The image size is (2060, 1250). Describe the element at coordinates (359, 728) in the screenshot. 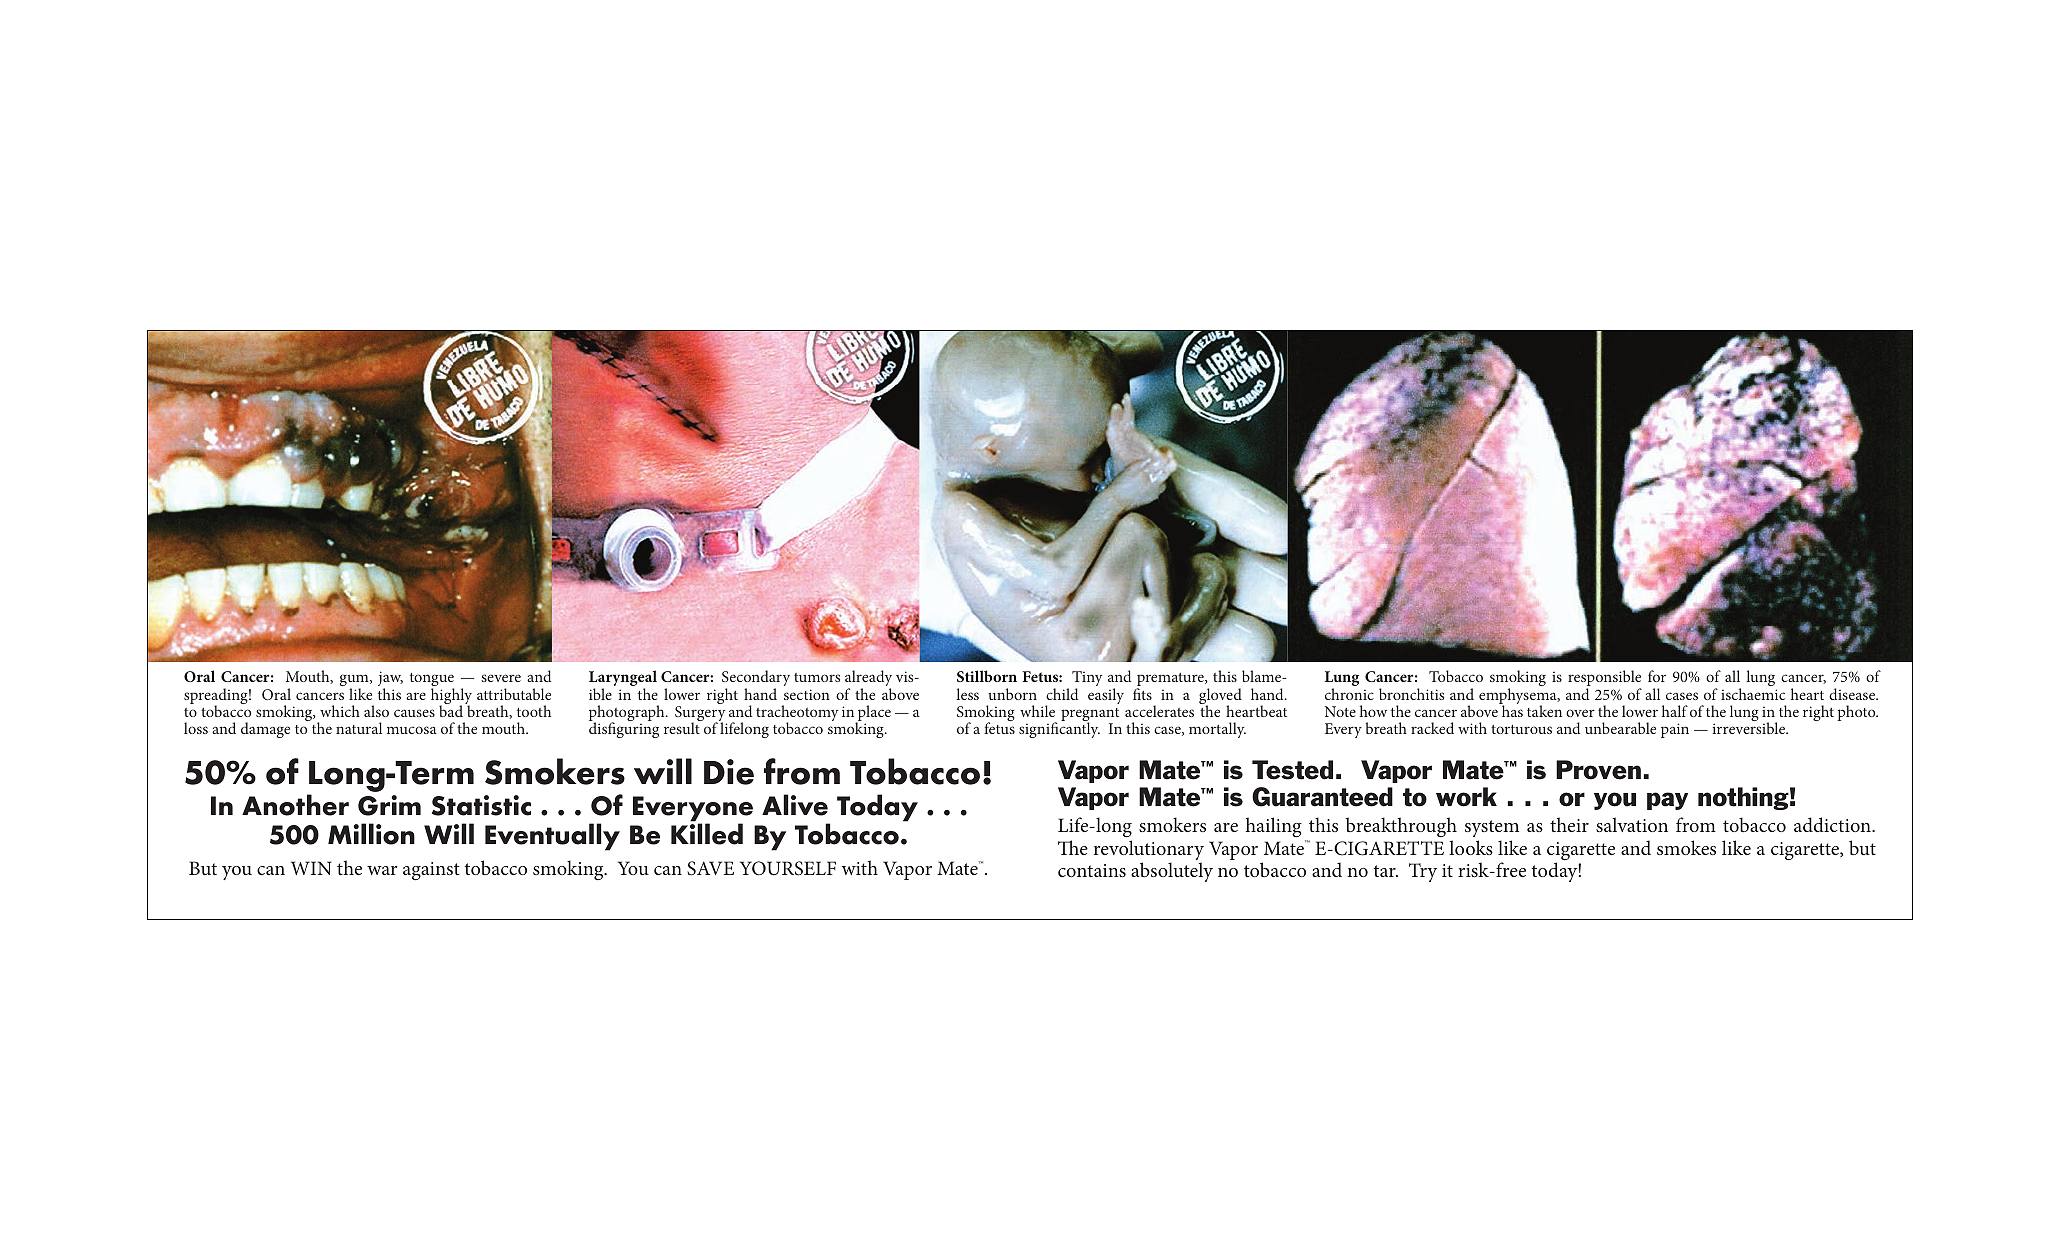

I see `natural` at that location.
